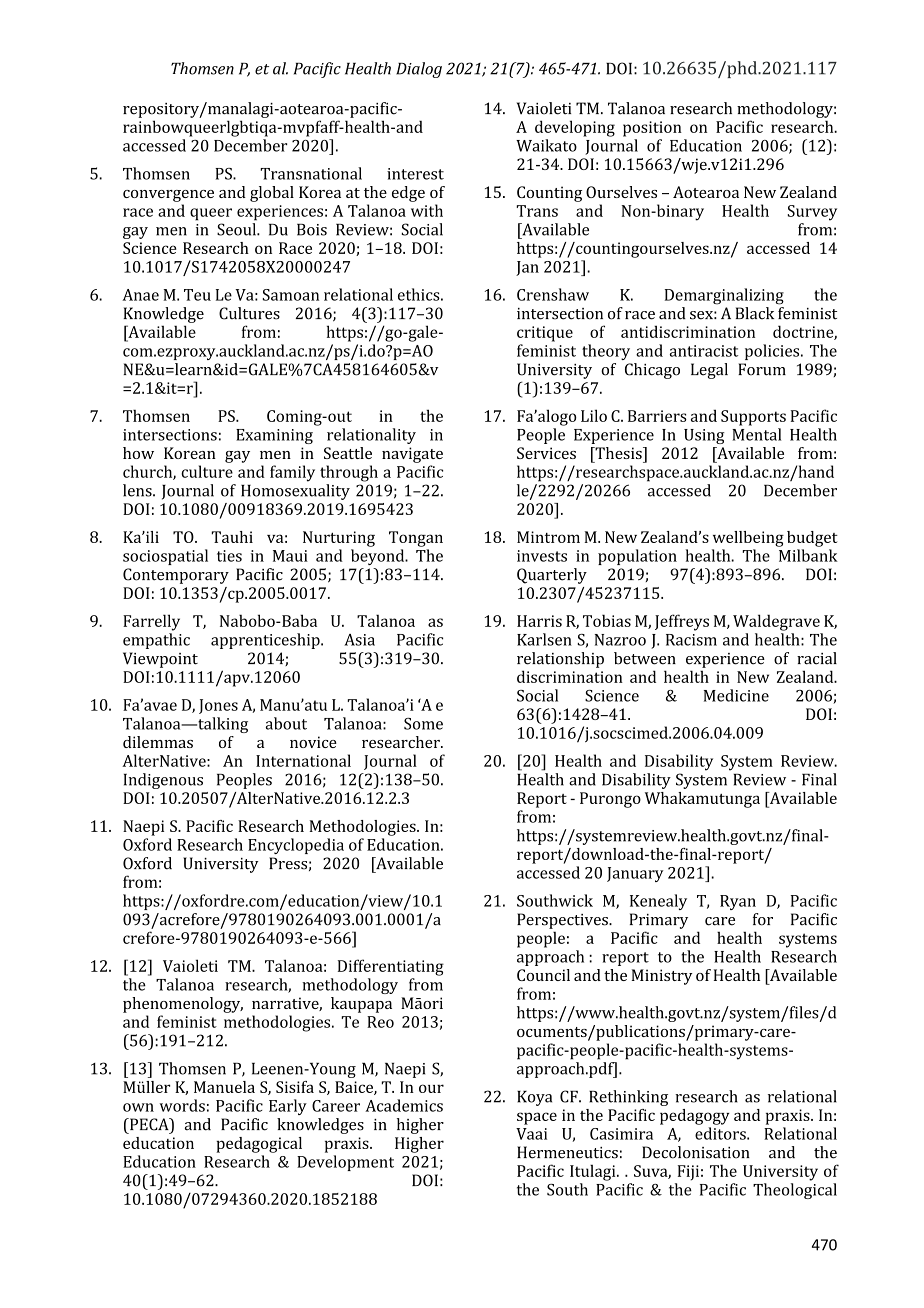 The width and height of the screenshot is (924, 1308). I want to click on Hermeneutics, so click(567, 1152).
